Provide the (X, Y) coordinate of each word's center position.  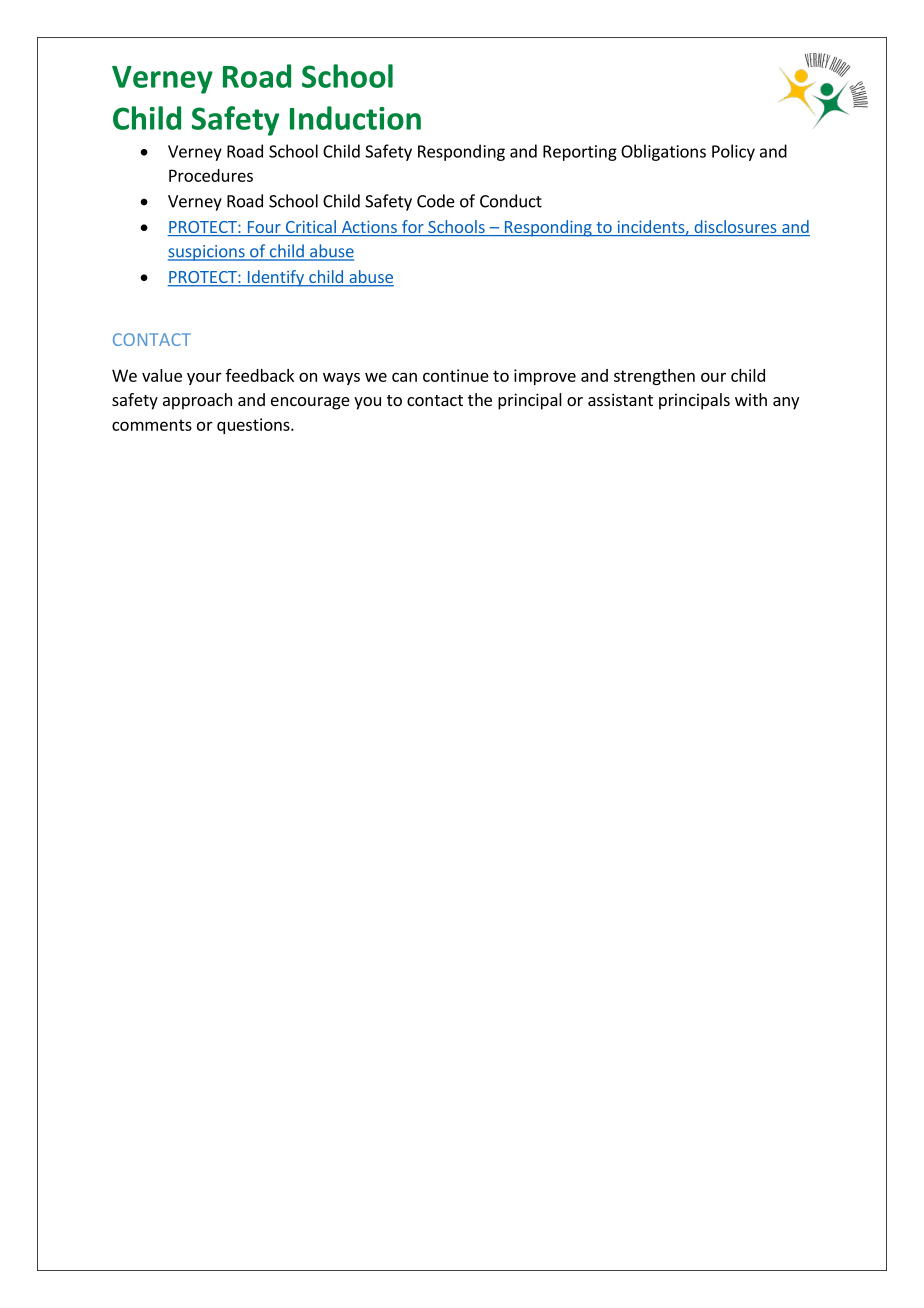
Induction (355, 118)
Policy (733, 152)
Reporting (580, 153)
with (751, 399)
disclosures (735, 228)
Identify (275, 278)
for (412, 228)
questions (254, 426)
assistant (620, 399)
